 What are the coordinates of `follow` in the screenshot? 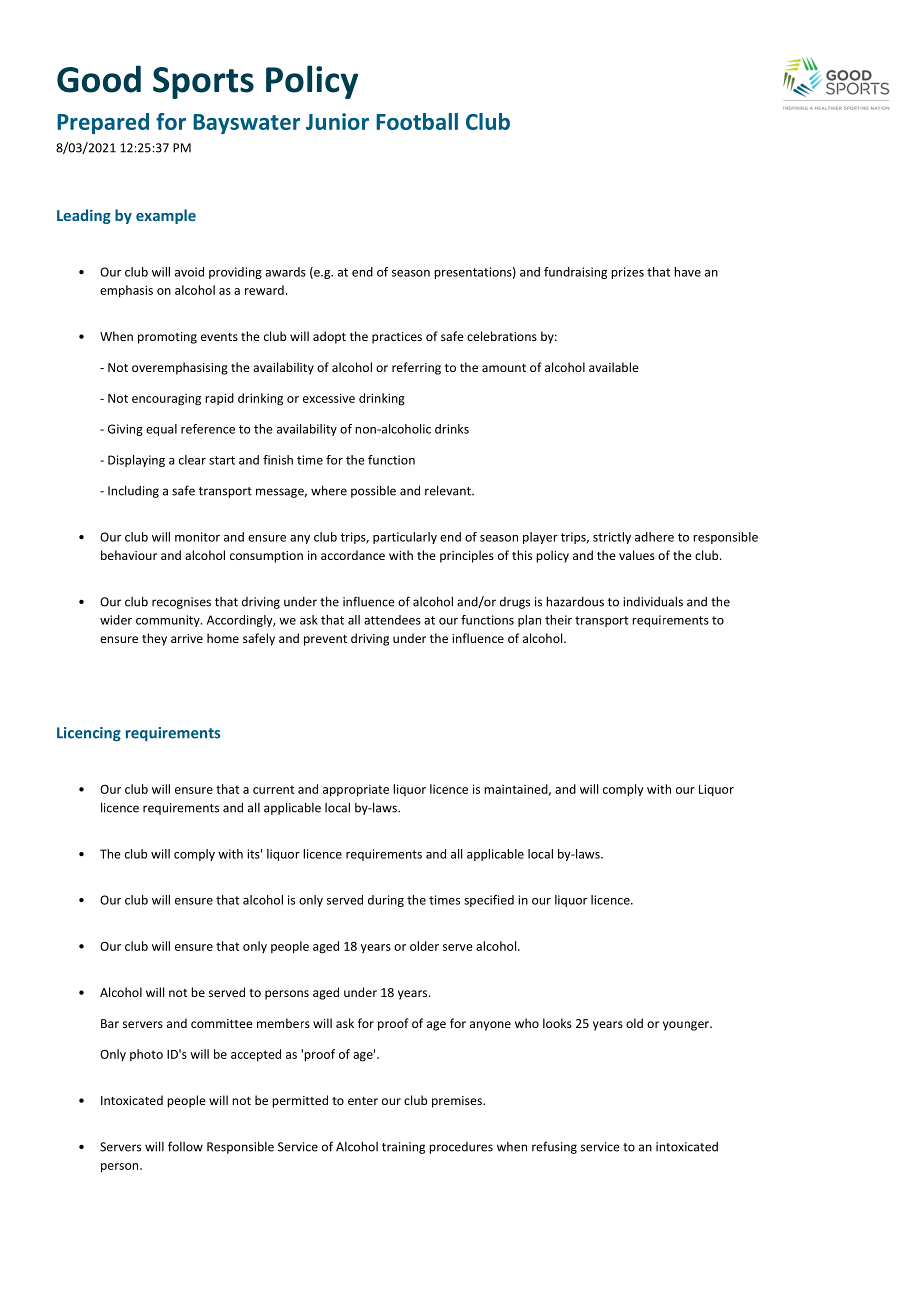 It's located at (185, 1146).
